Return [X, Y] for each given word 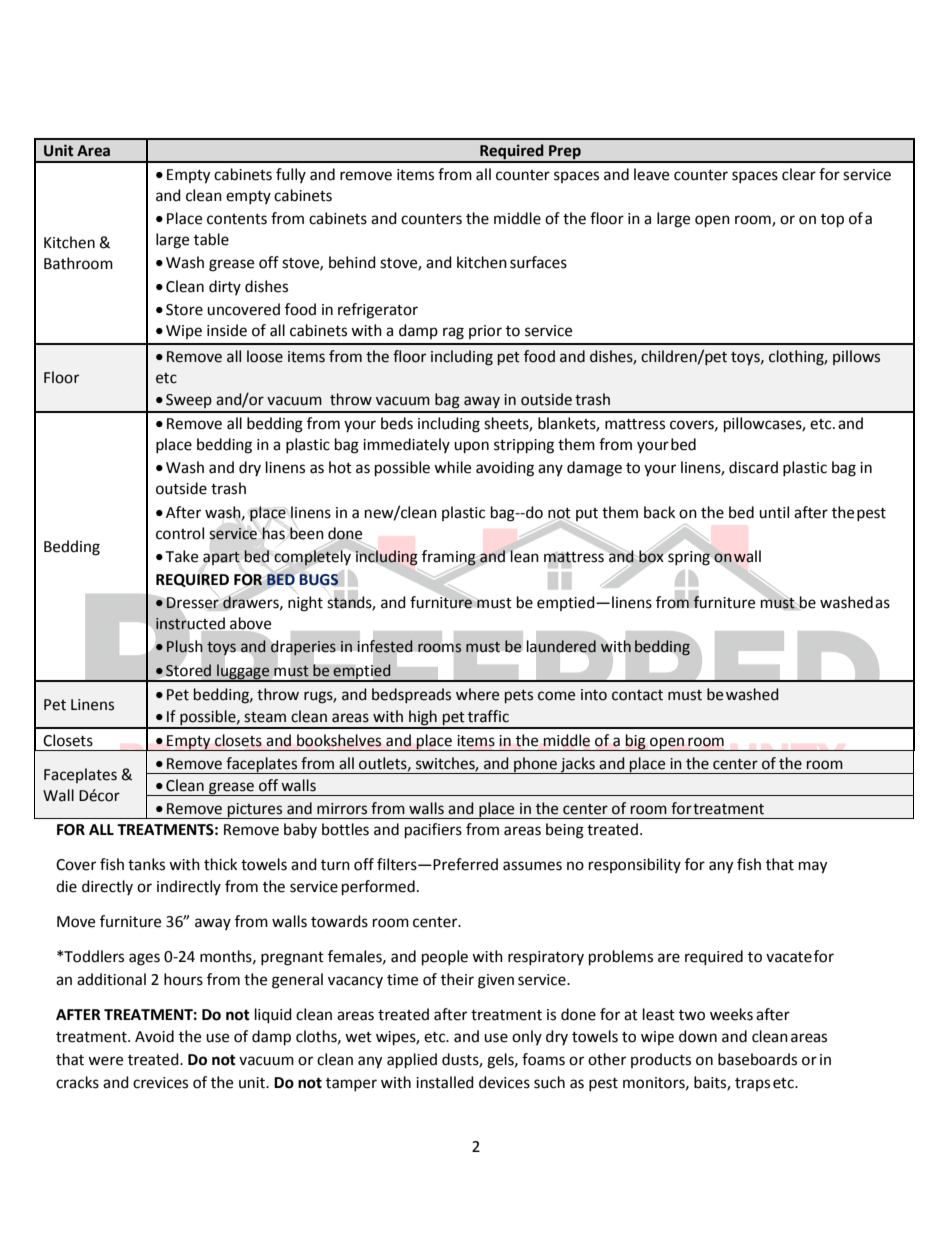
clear [799, 174]
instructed [190, 623]
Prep [565, 153]
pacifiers [433, 831]
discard [753, 467]
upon [471, 447]
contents [237, 219]
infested [384, 646]
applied [412, 1061]
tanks [146, 864]
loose [265, 356]
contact [637, 695]
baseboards [757, 1059]
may [813, 867]
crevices [160, 1083]
